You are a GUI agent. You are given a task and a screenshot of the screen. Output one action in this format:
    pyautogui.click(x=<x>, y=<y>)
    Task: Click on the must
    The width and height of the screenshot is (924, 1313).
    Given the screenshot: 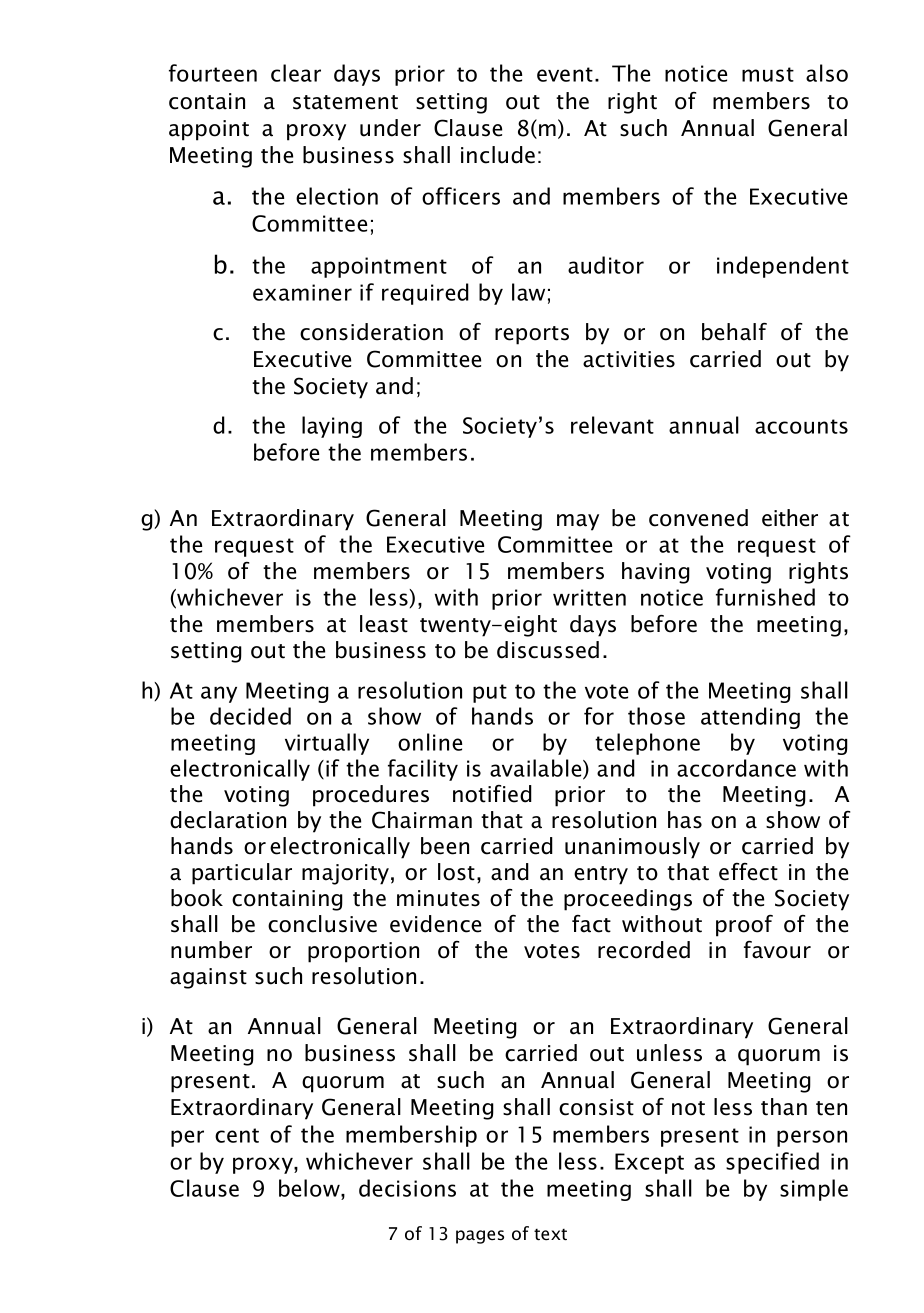 What is the action you would take?
    pyautogui.click(x=768, y=74)
